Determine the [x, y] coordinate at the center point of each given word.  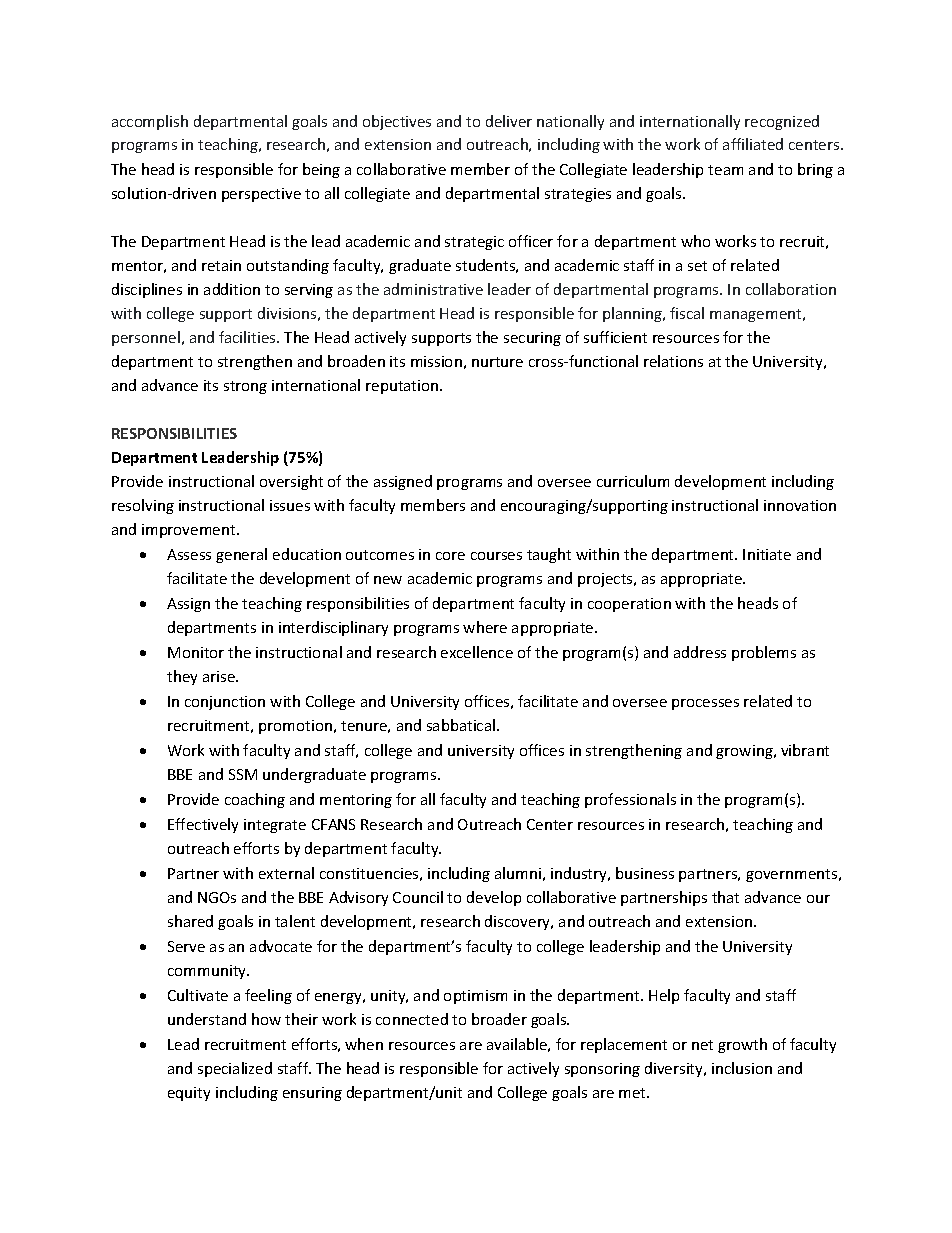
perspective [261, 195]
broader [499, 1019]
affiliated [753, 144]
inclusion [742, 1068]
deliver [509, 121]
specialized [235, 1069]
